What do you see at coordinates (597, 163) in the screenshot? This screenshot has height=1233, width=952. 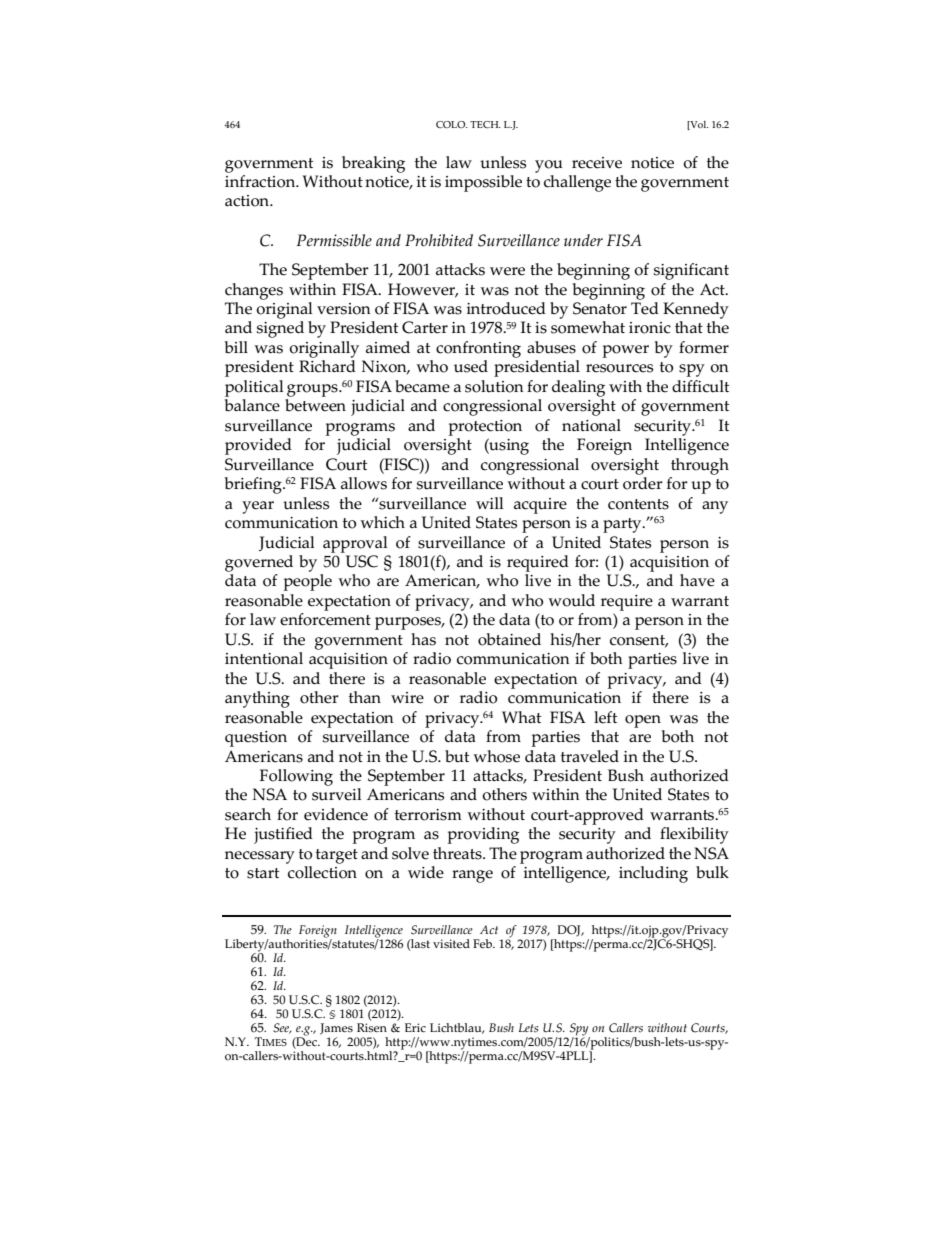 I see `receive` at bounding box center [597, 163].
